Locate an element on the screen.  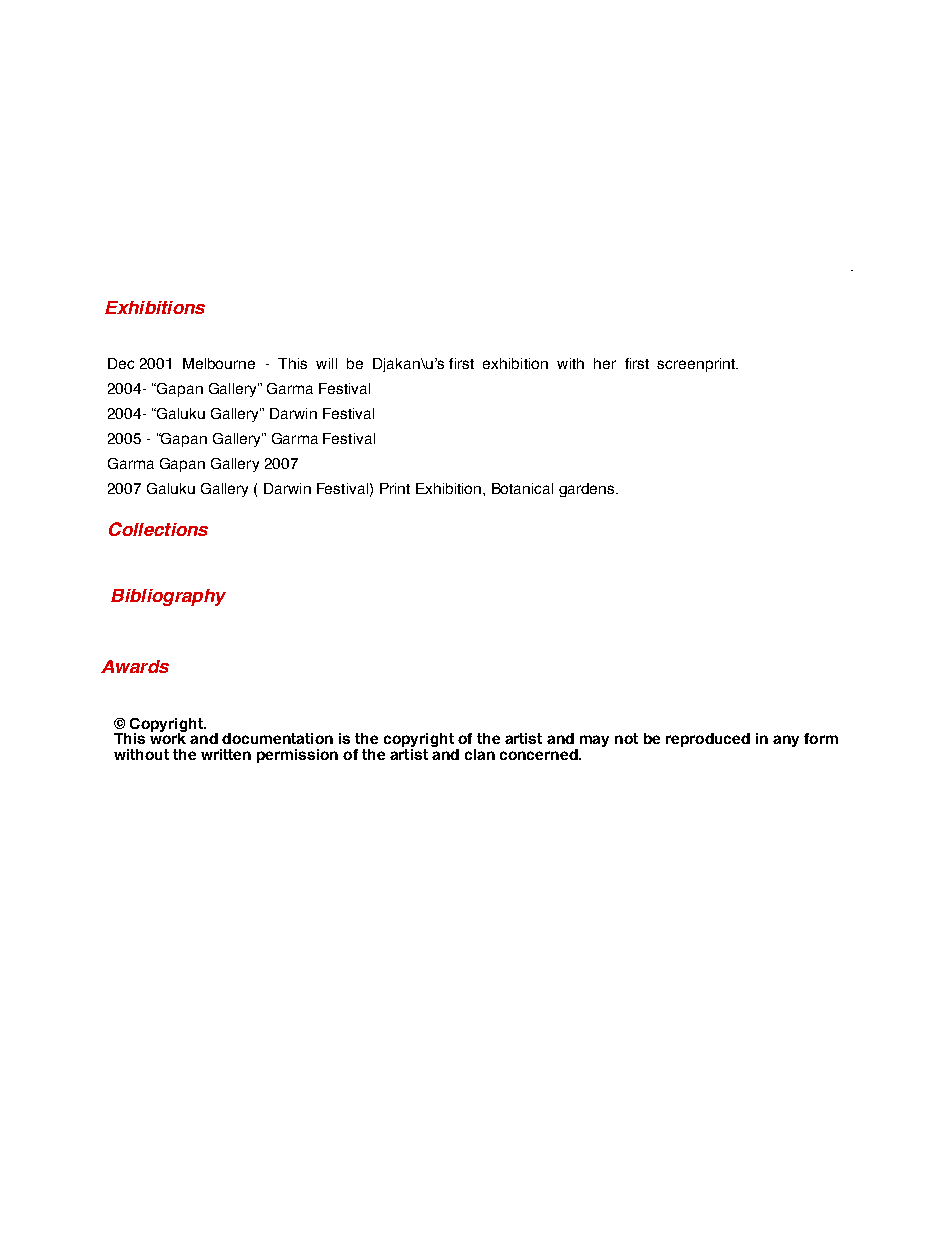
any is located at coordinates (786, 741).
